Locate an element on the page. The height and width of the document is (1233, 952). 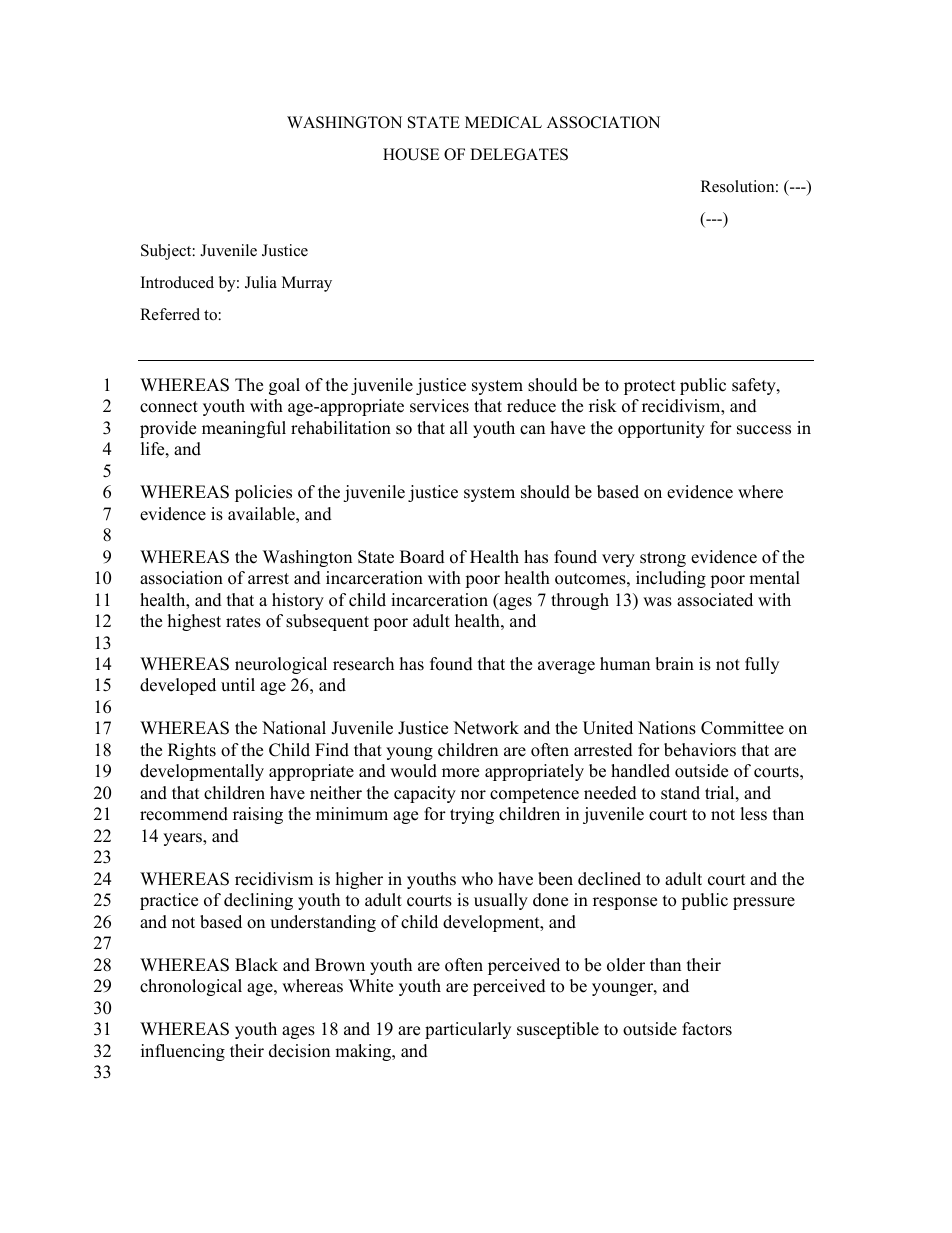
goal is located at coordinates (284, 386).
